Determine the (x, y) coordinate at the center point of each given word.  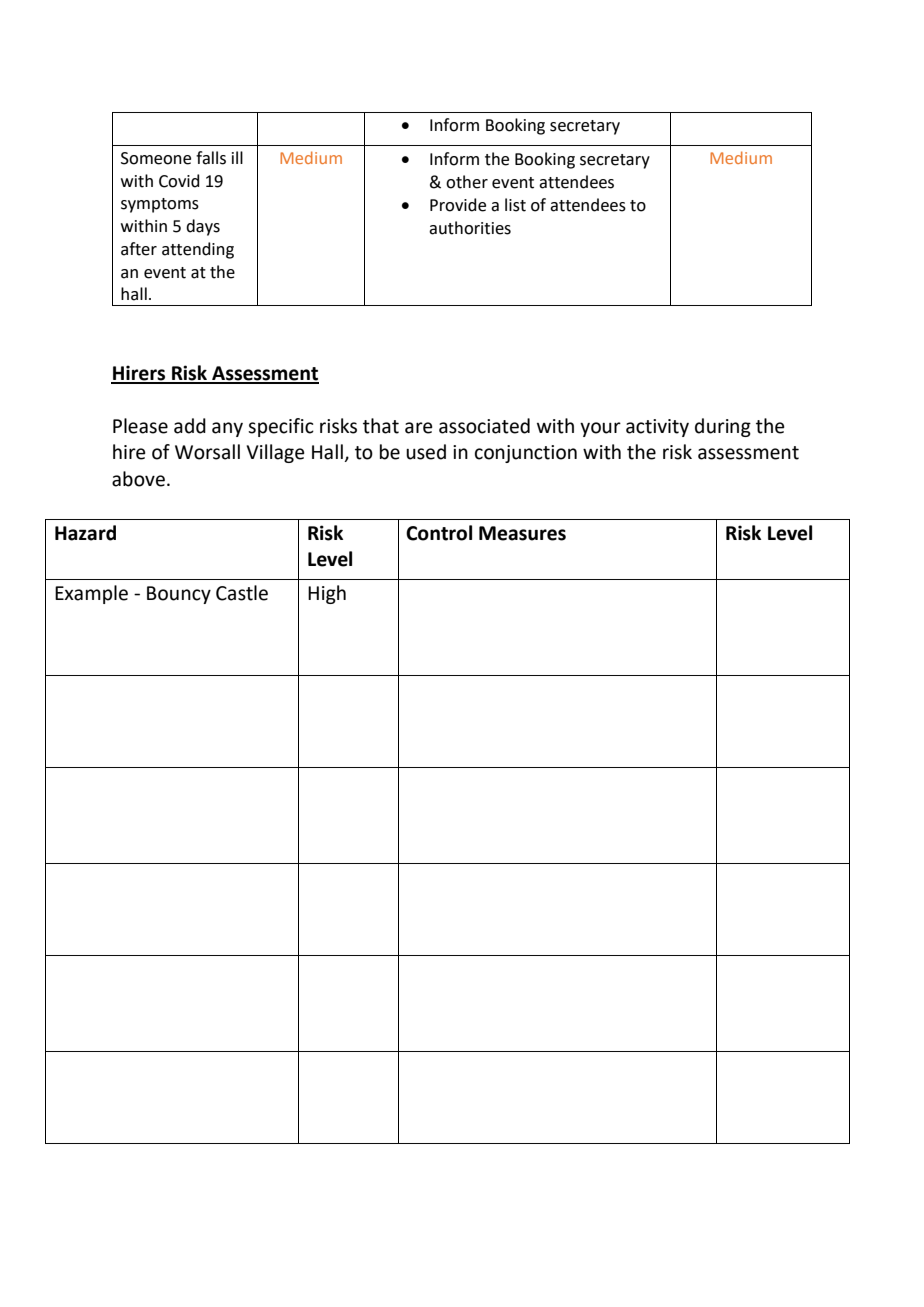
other (467, 182)
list (515, 205)
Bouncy (179, 595)
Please (140, 426)
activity (657, 428)
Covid (179, 181)
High (327, 594)
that (381, 426)
